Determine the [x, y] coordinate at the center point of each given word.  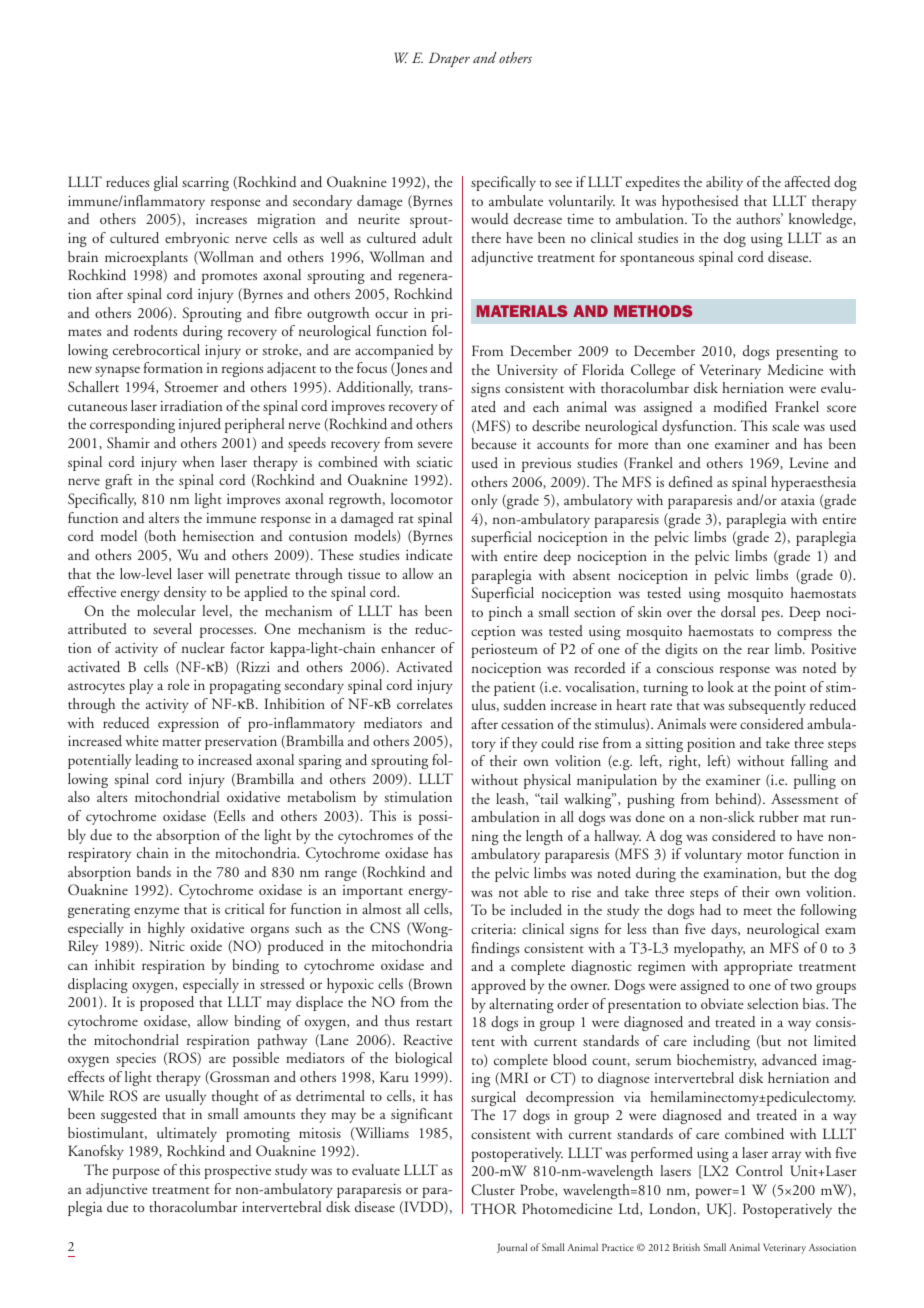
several [172, 628]
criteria [493, 929]
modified [740, 407]
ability [724, 183]
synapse [117, 371]
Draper [449, 59]
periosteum [504, 651]
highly [166, 929]
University [527, 371]
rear [758, 650]
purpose [136, 1173]
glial [166, 183]
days [725, 930]
